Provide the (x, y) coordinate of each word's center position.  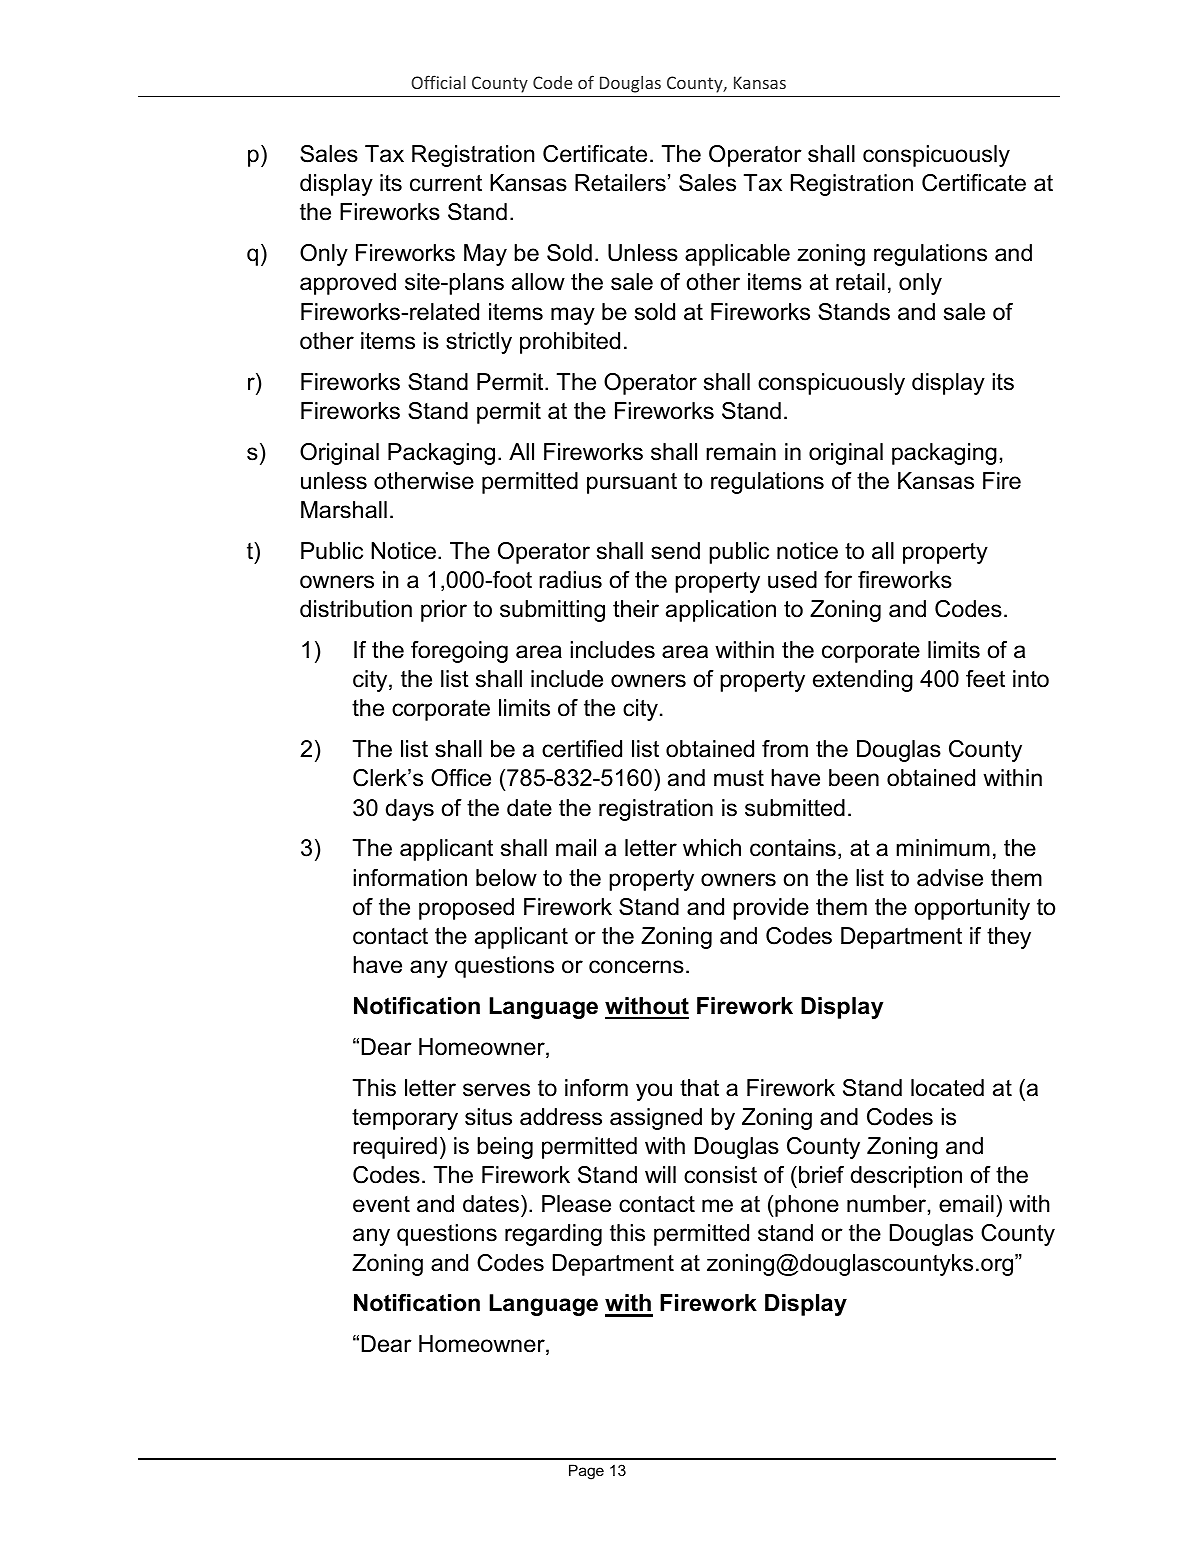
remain (741, 452)
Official (438, 82)
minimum (943, 848)
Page (586, 1472)
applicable (737, 255)
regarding (553, 1235)
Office (461, 778)
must (739, 778)
